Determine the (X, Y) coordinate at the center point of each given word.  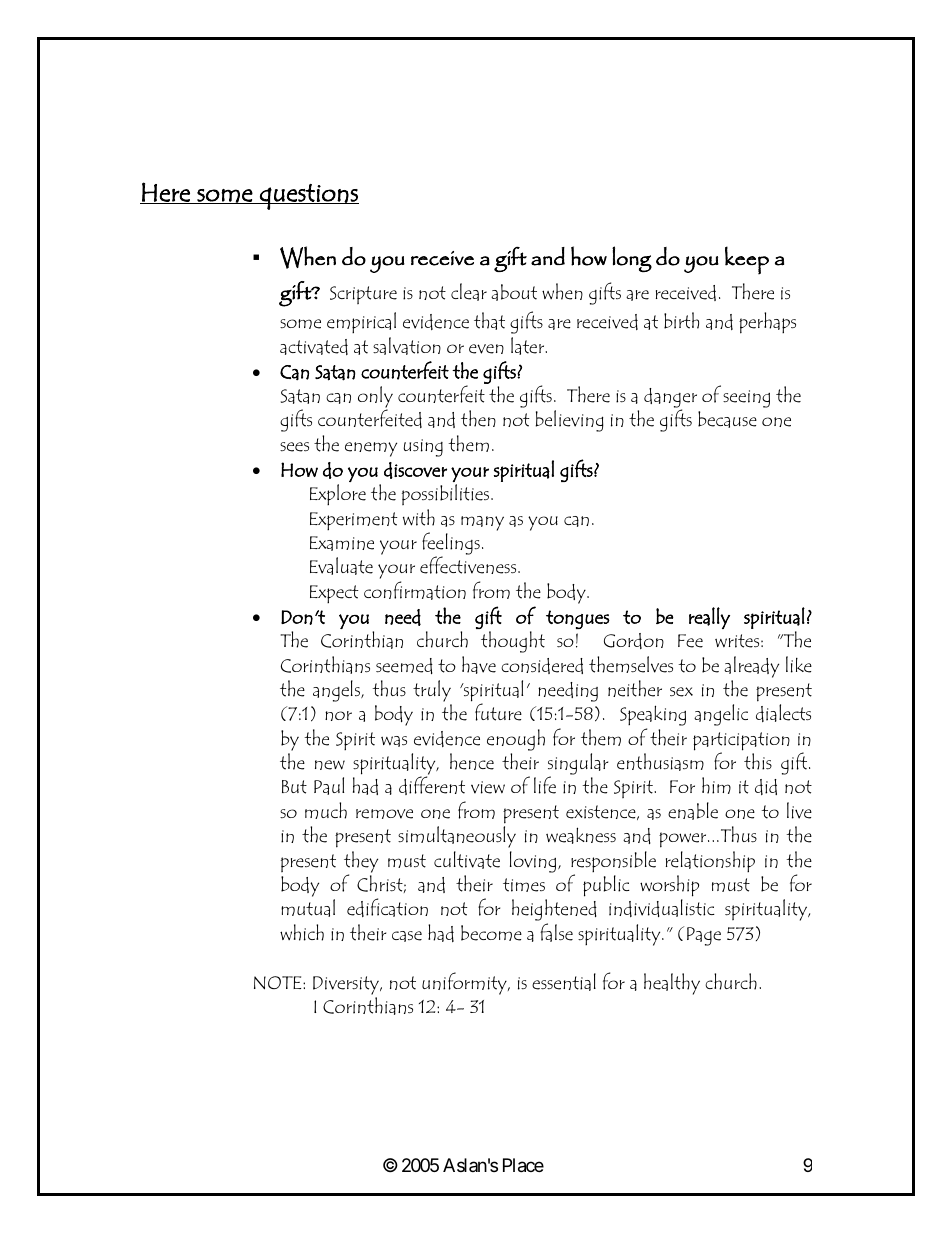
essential (564, 982)
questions (308, 197)
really (709, 618)
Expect (334, 594)
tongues (578, 619)
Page (704, 936)
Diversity (347, 985)
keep (747, 260)
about (514, 292)
